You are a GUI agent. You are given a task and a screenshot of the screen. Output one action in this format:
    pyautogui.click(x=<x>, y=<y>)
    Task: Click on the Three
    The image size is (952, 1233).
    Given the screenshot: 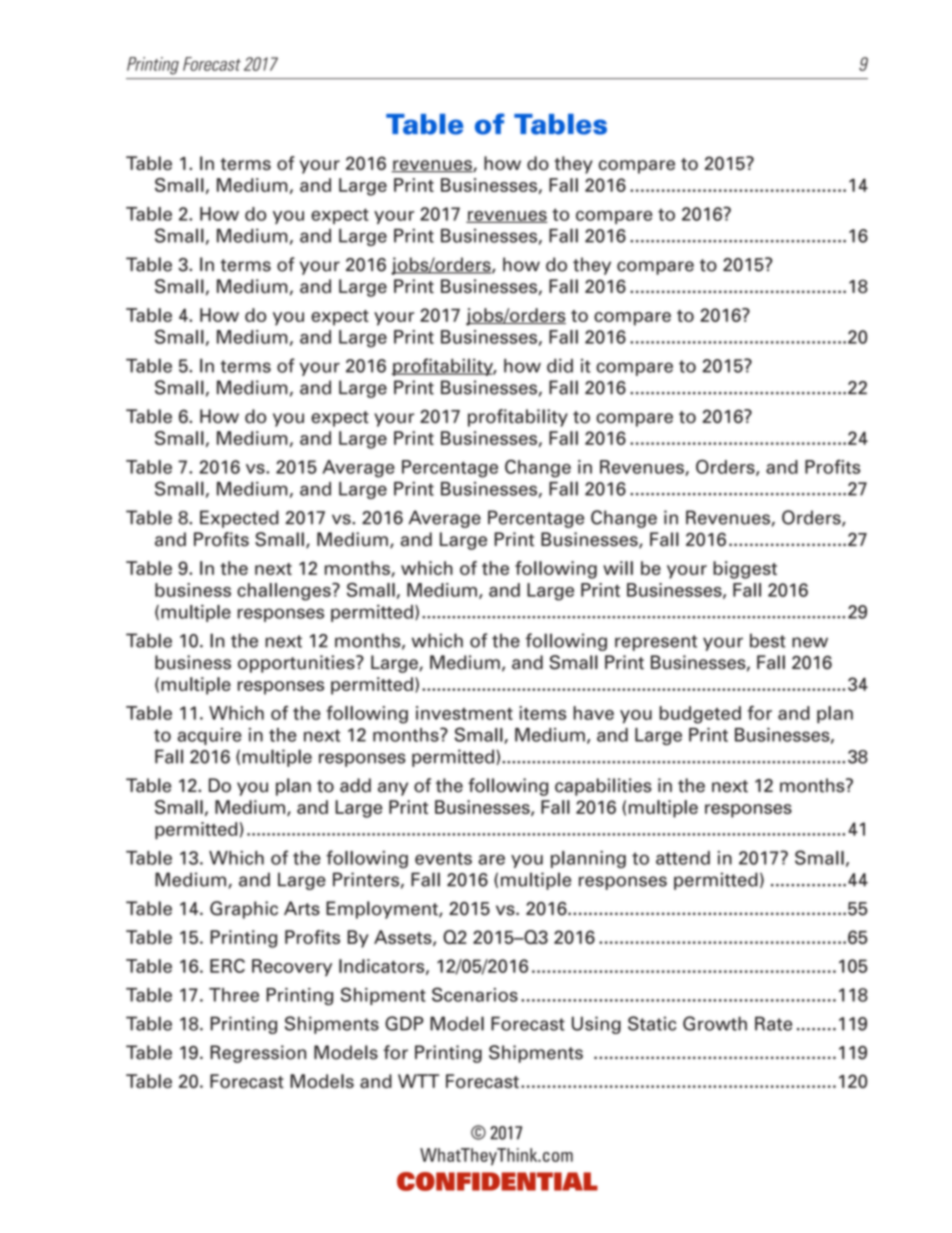 What is the action you would take?
    pyautogui.click(x=234, y=995)
